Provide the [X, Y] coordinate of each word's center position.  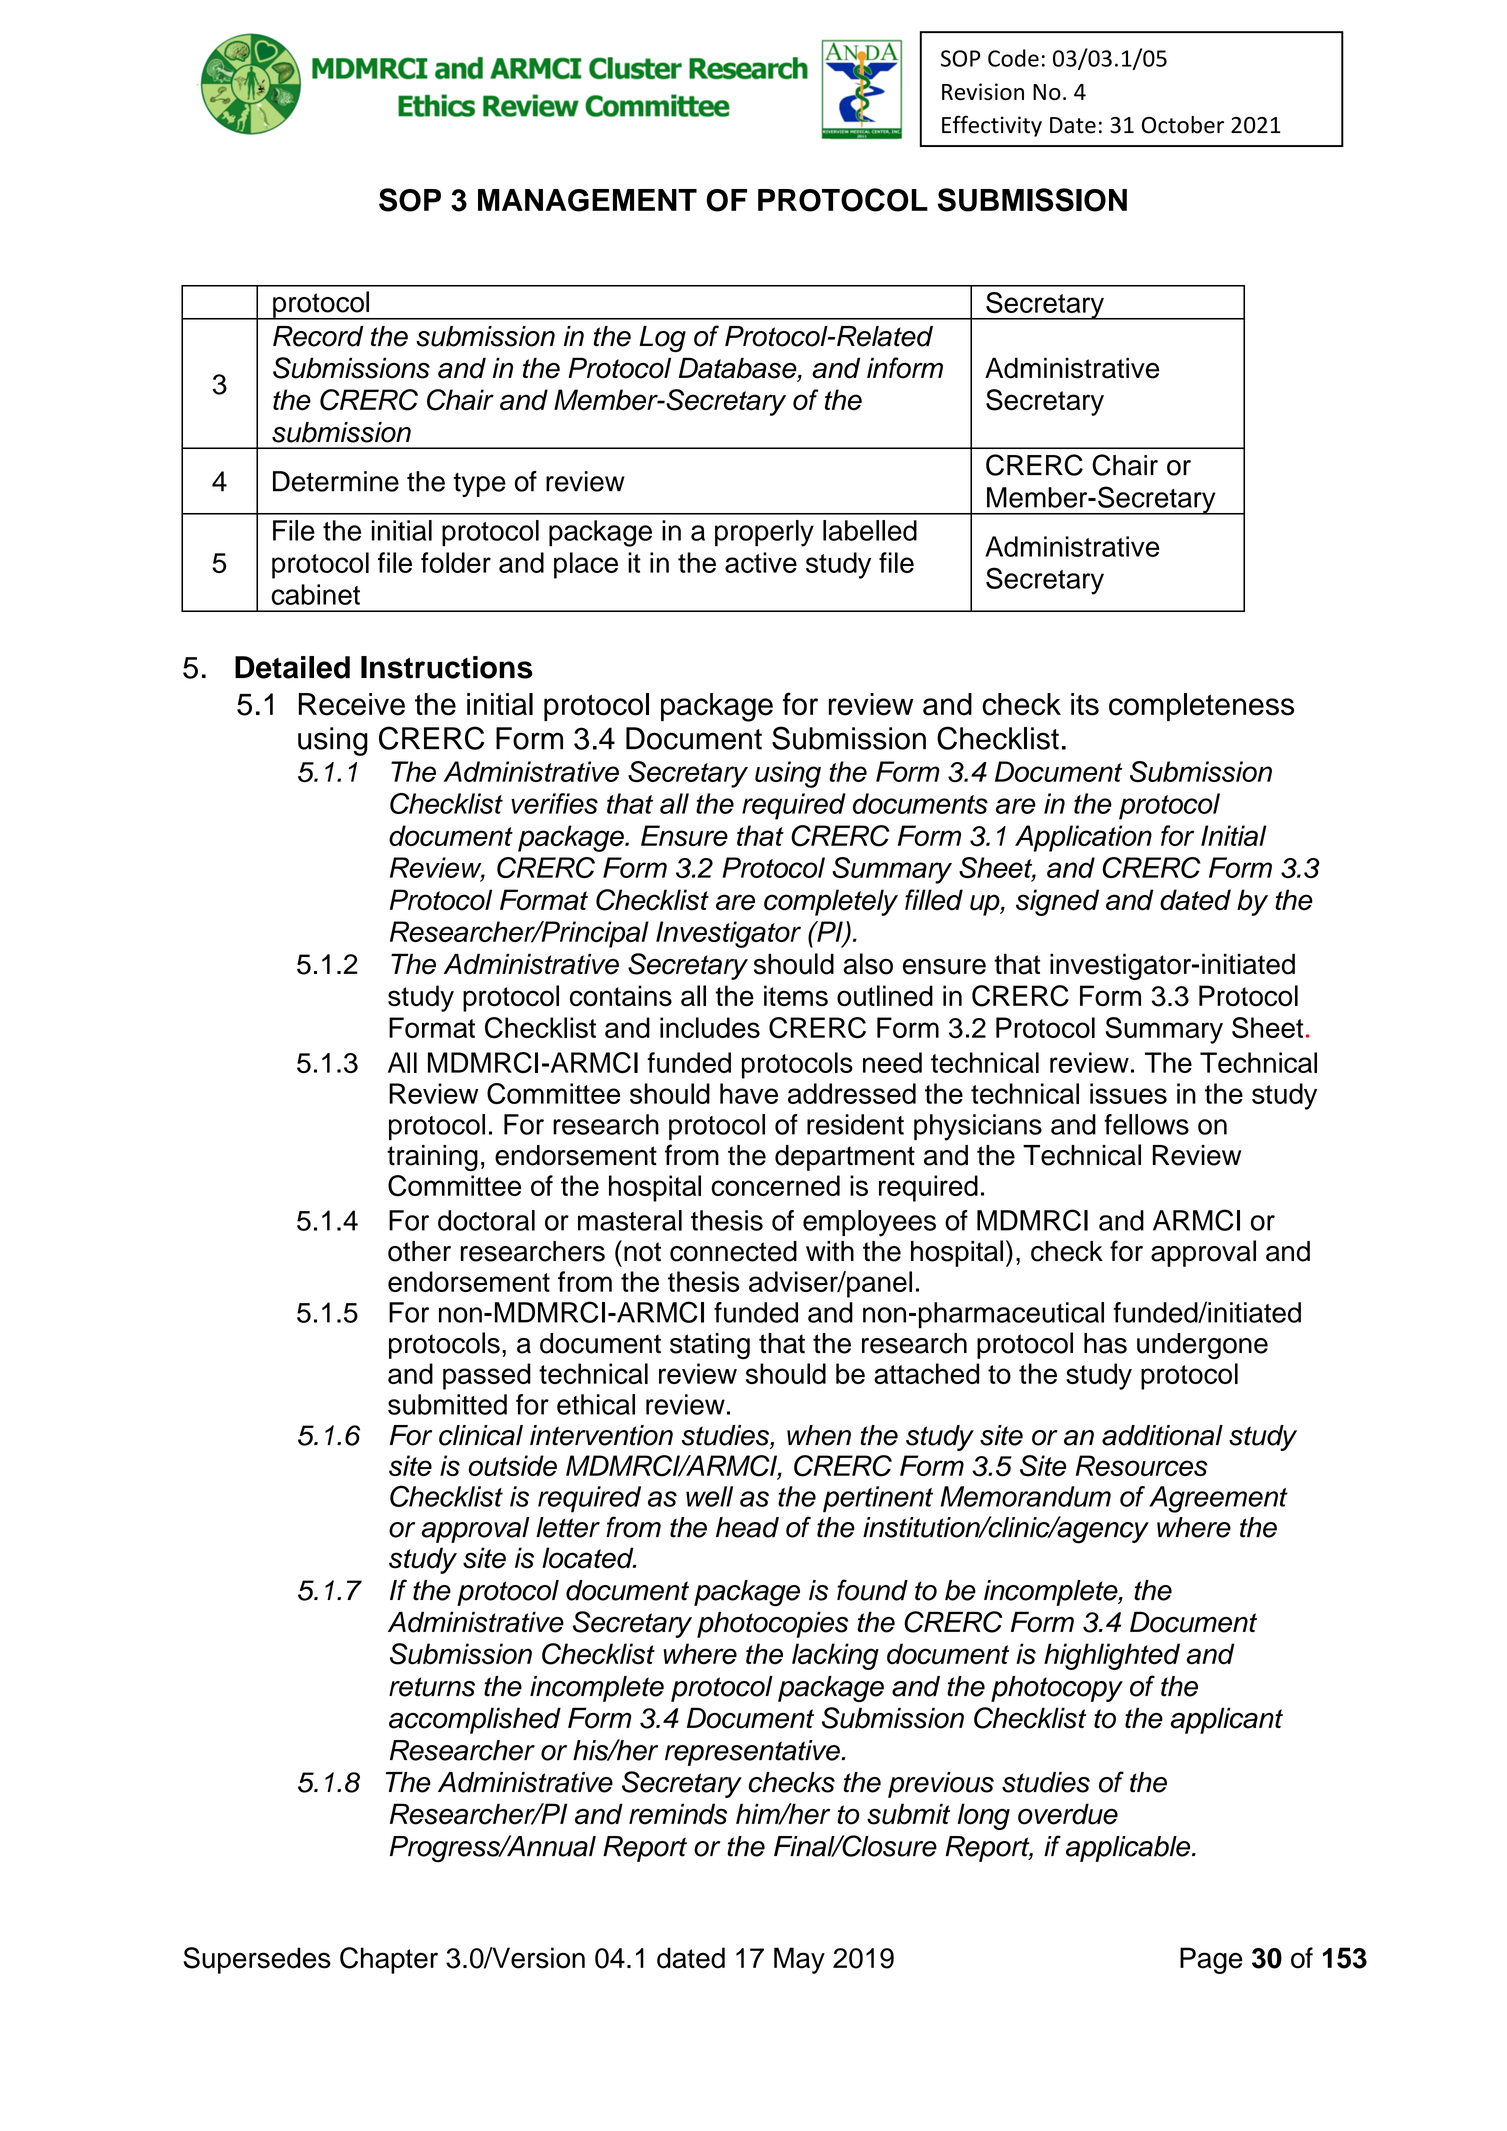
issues [1128, 1093]
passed [487, 1376]
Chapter [389, 1960]
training [432, 1158]
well [709, 1496]
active [761, 562]
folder [456, 562]
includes [710, 1027]
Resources [1142, 1465]
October [1183, 125]
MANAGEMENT [587, 200]
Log [662, 339]
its [1085, 704]
